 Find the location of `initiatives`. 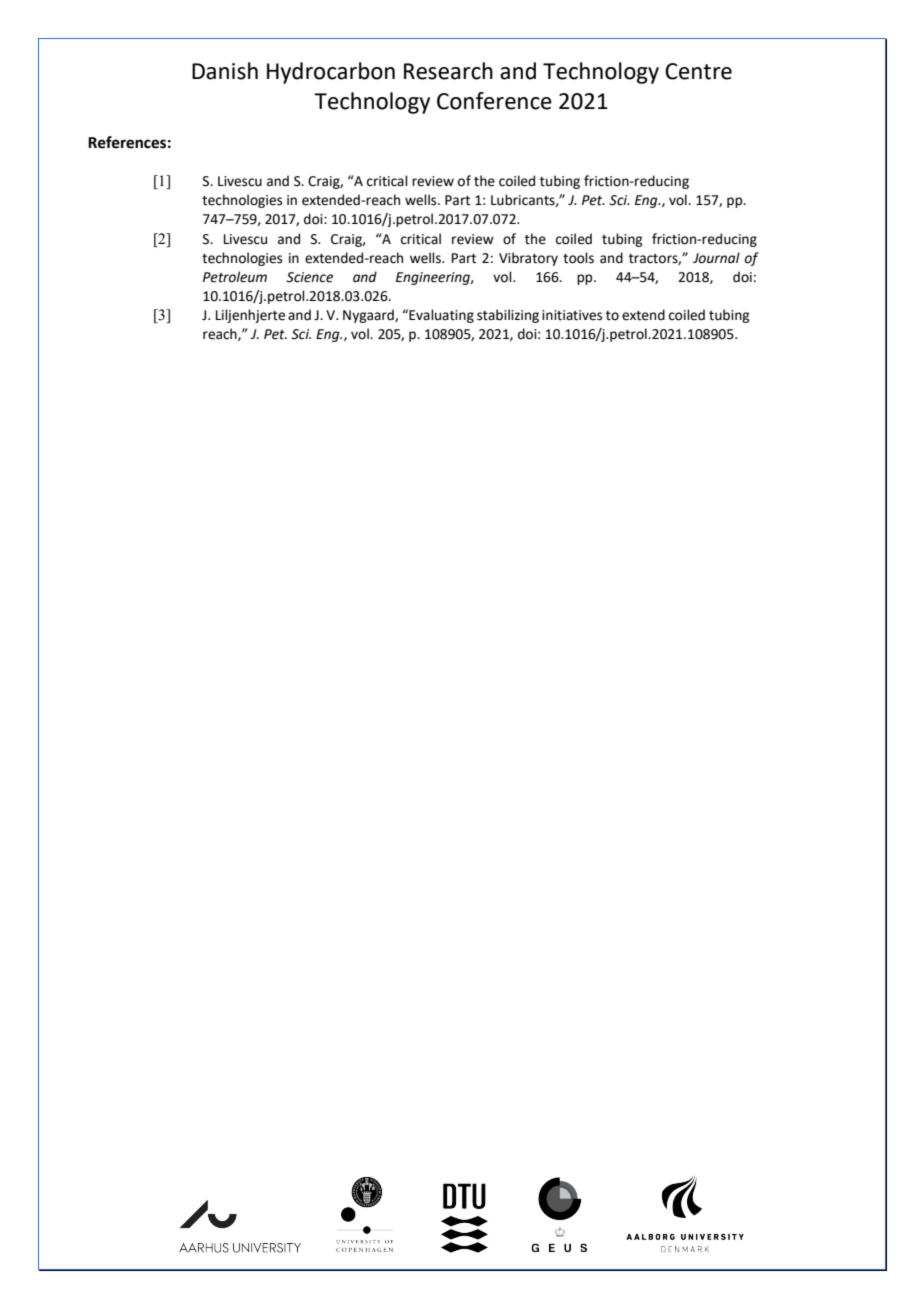

initiatives is located at coordinates (572, 315).
